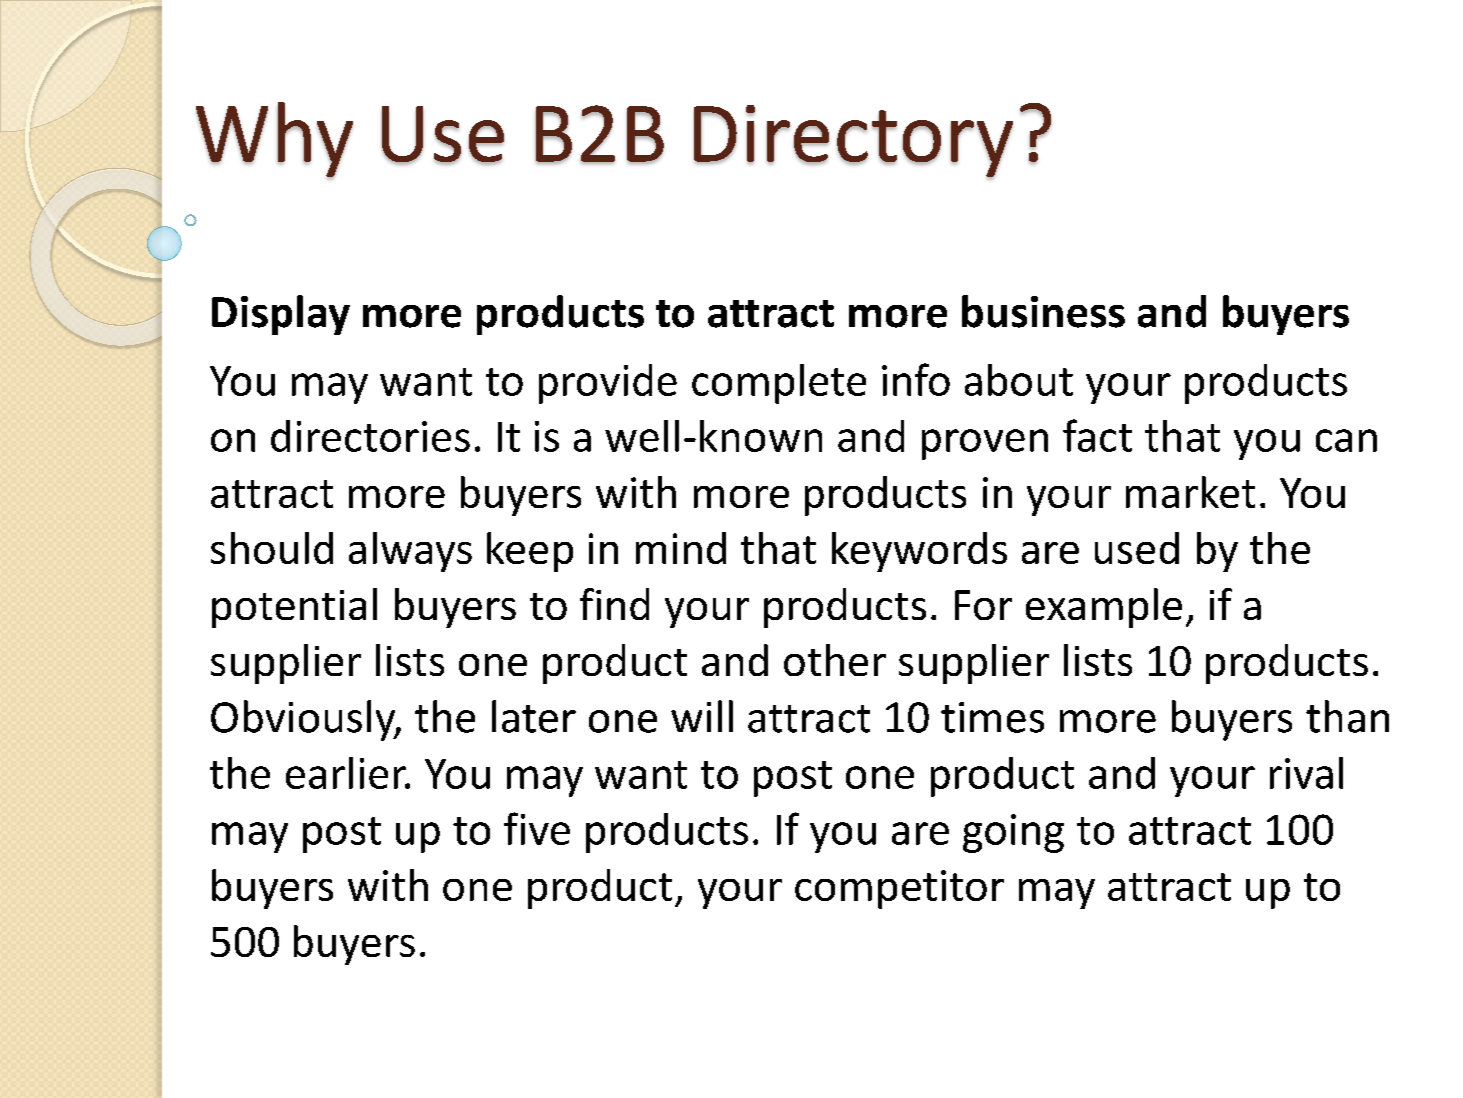 The height and width of the image is (1098, 1463). What do you see at coordinates (1043, 311) in the image?
I see `business` at bounding box center [1043, 311].
